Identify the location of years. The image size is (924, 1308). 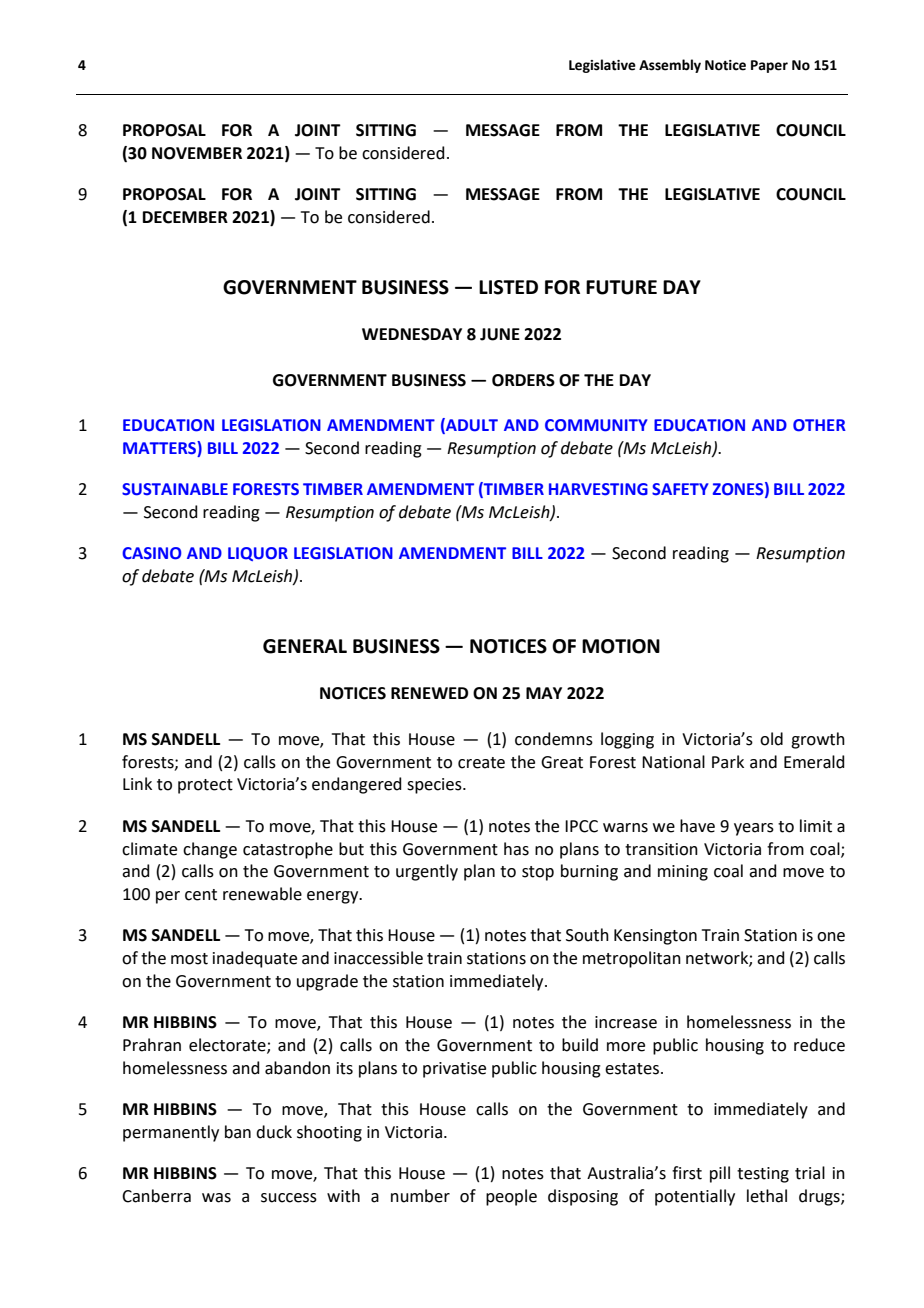
(754, 829).
